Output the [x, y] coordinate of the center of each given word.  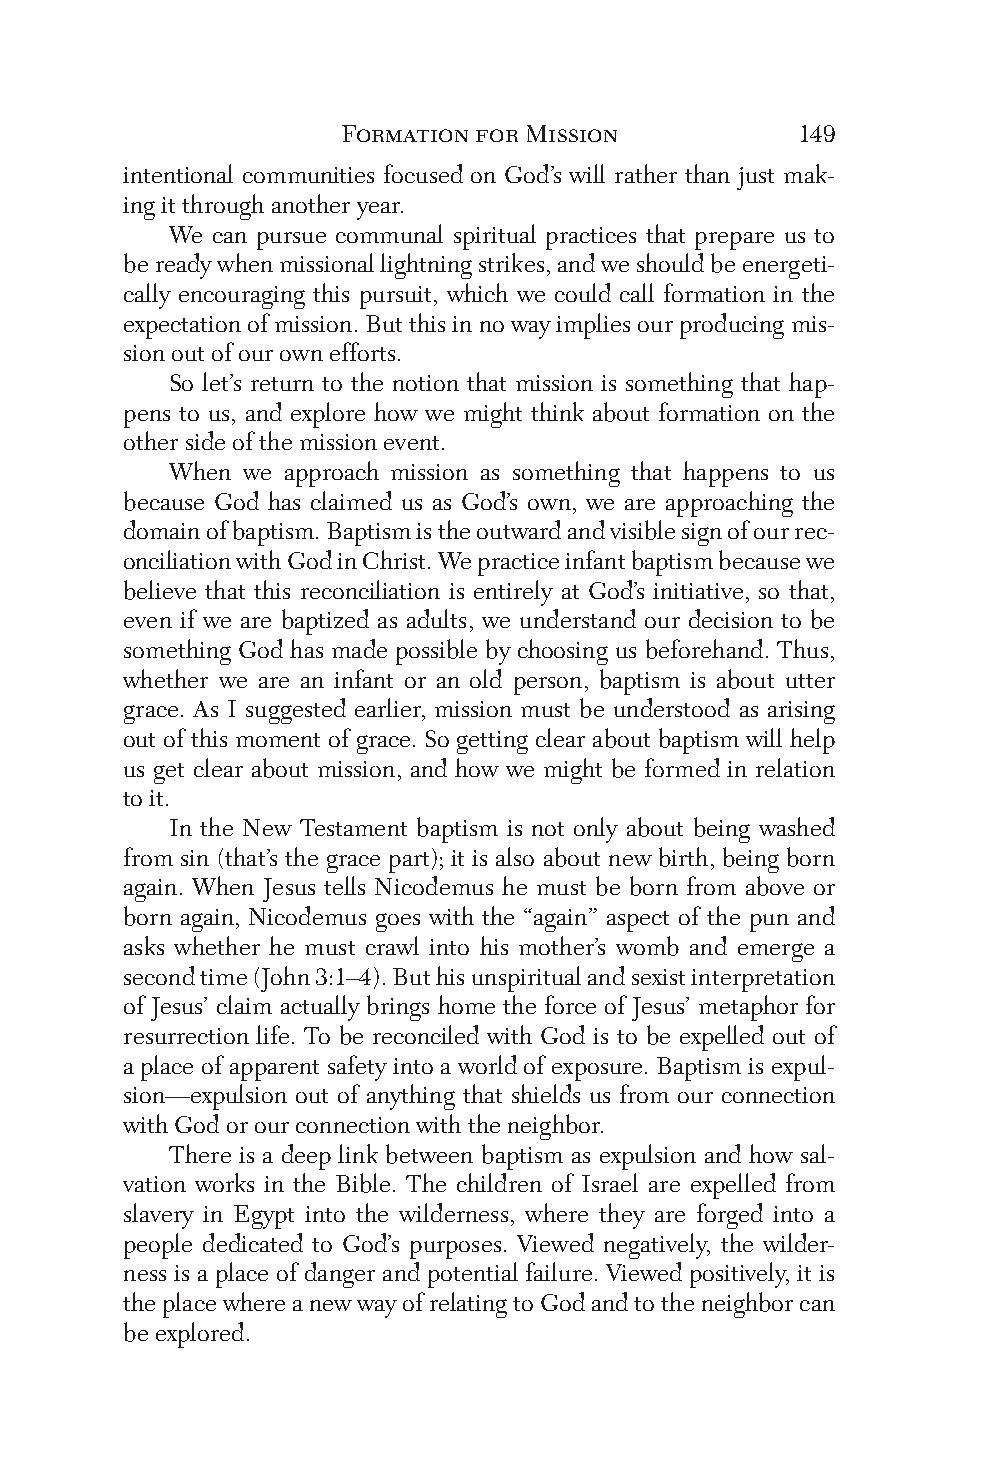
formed [682, 767]
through [223, 207]
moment [278, 740]
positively [739, 1275]
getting [492, 742]
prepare [734, 241]
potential [473, 1275]
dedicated [253, 1242]
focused [423, 173]
